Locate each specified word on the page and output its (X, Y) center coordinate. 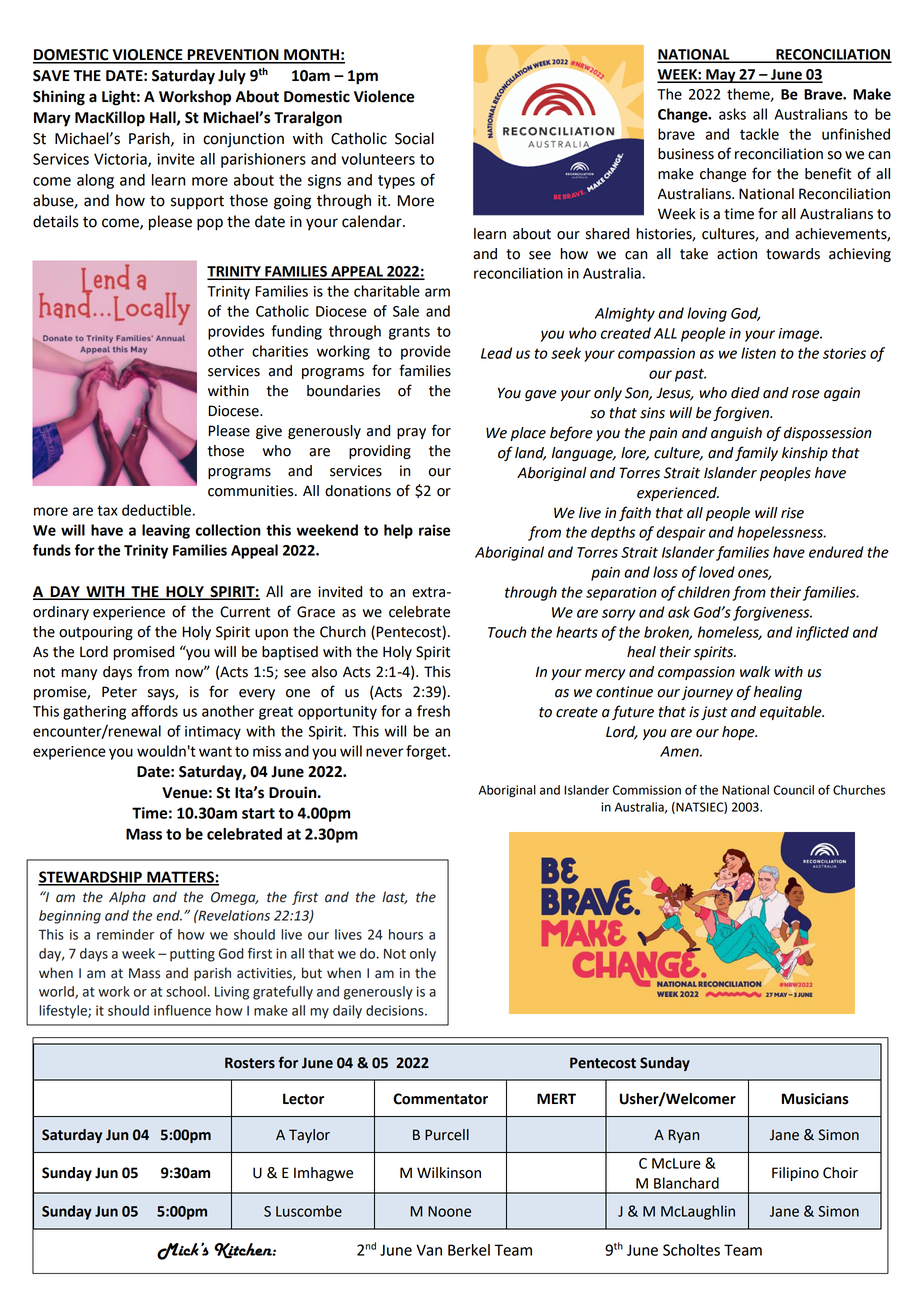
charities (280, 351)
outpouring (96, 633)
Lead (496, 353)
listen (758, 353)
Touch (507, 632)
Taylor (309, 1136)
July (232, 77)
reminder (125, 934)
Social (414, 138)
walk (755, 672)
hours (406, 934)
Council (793, 790)
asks (732, 114)
